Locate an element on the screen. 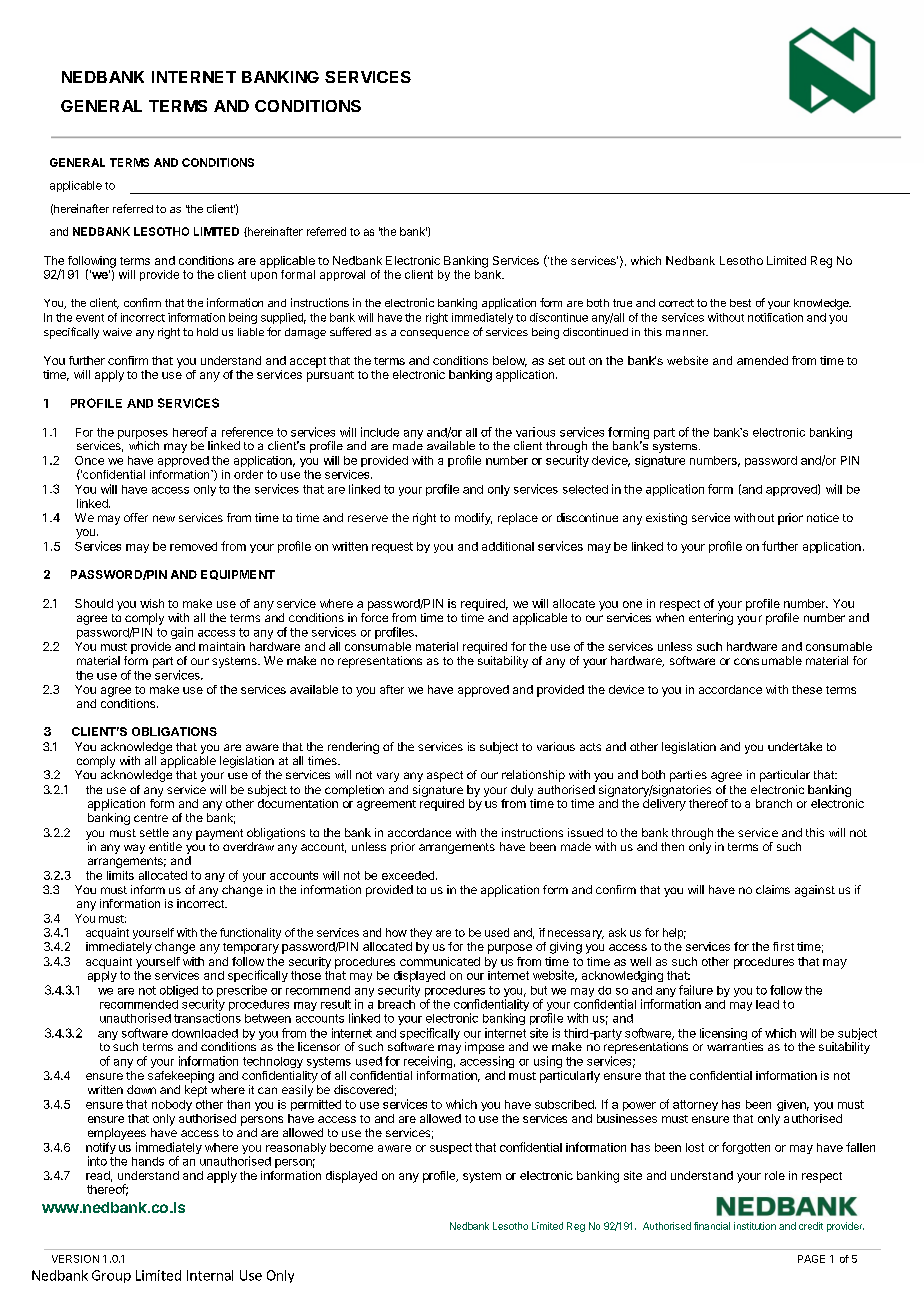 Image resolution: width=924 pixels, height=1314 pixels. suspect is located at coordinates (451, 1148).
